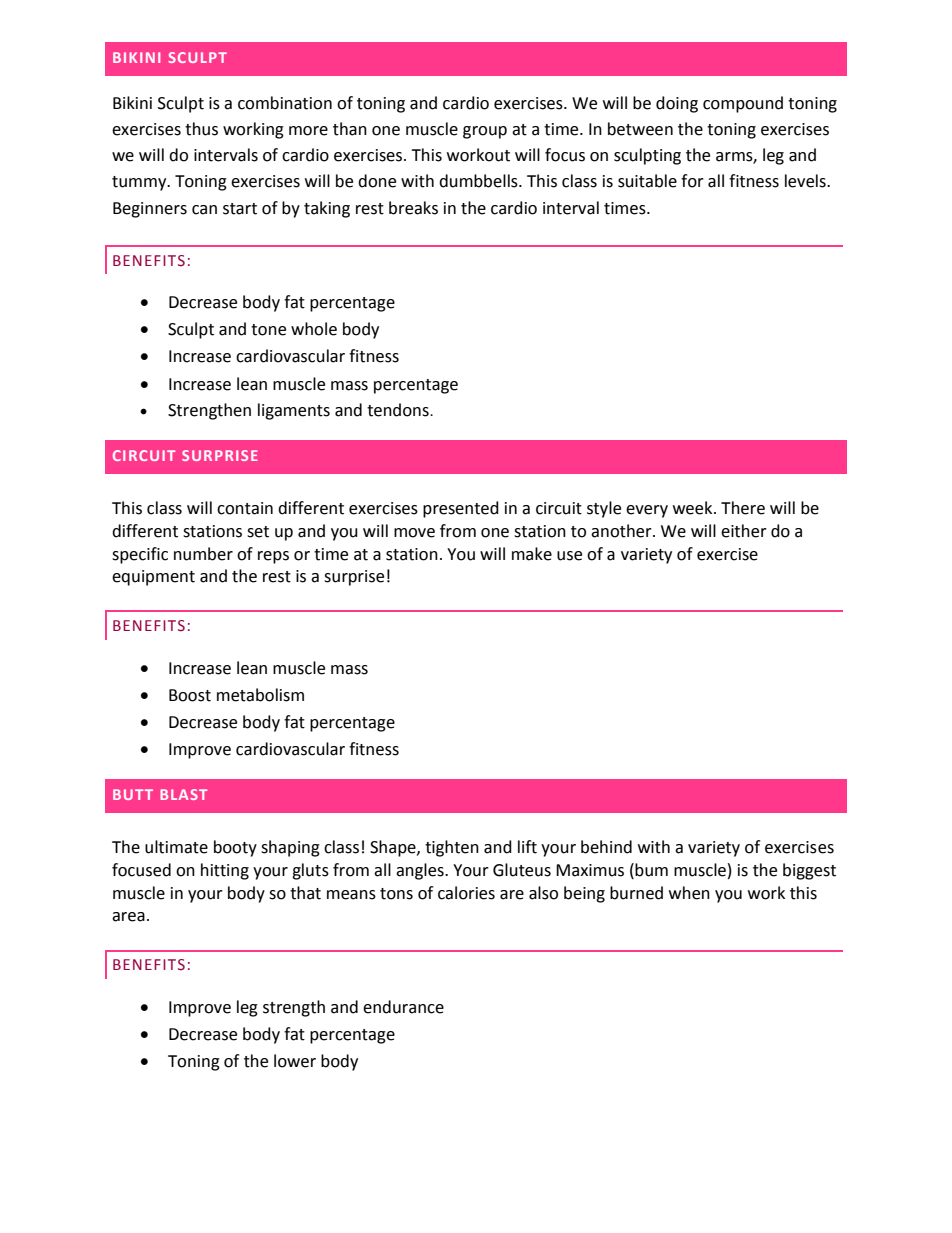 This screenshot has width=952, height=1233. I want to click on compound, so click(743, 104).
